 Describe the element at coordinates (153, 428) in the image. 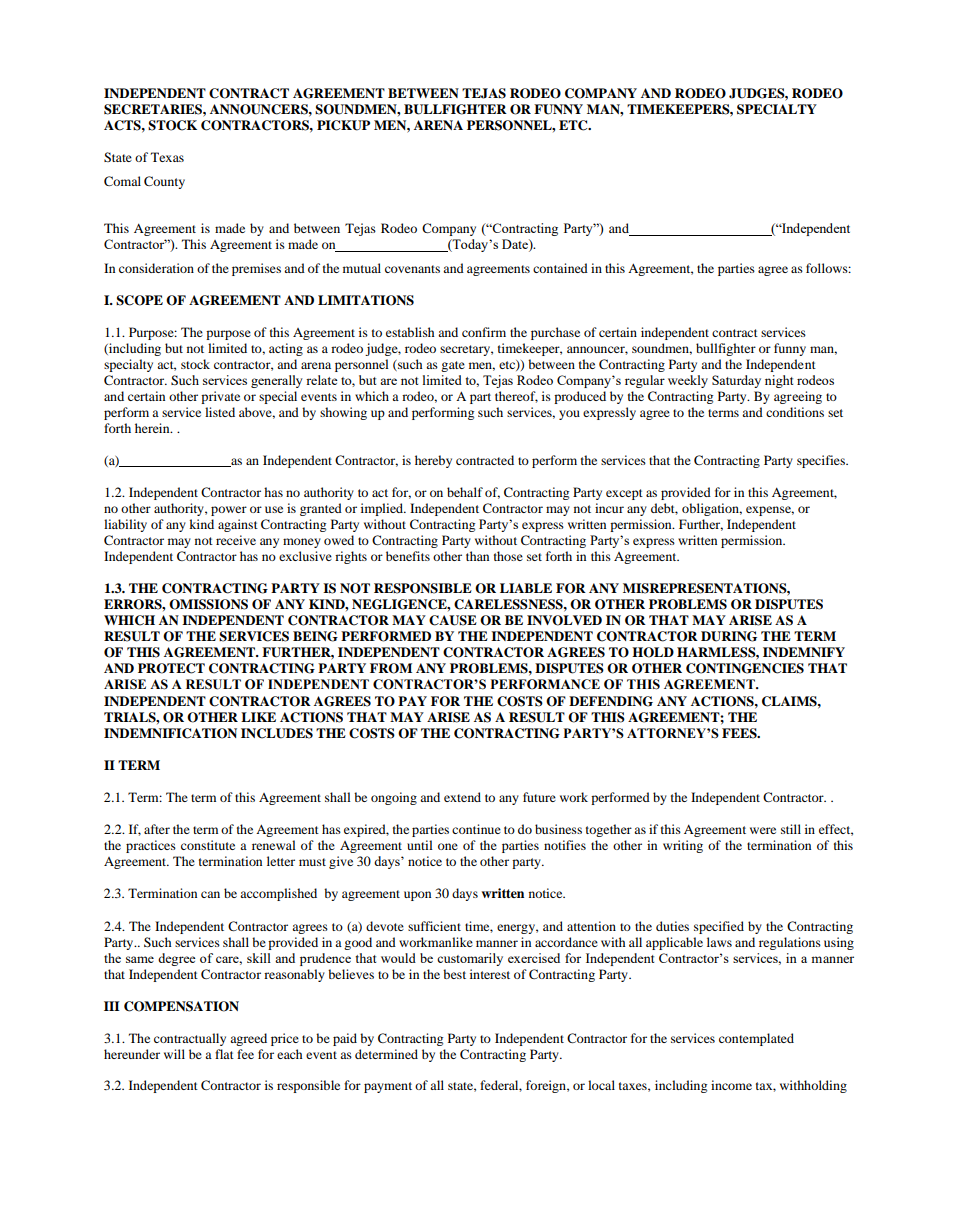

I see `herein` at that location.
